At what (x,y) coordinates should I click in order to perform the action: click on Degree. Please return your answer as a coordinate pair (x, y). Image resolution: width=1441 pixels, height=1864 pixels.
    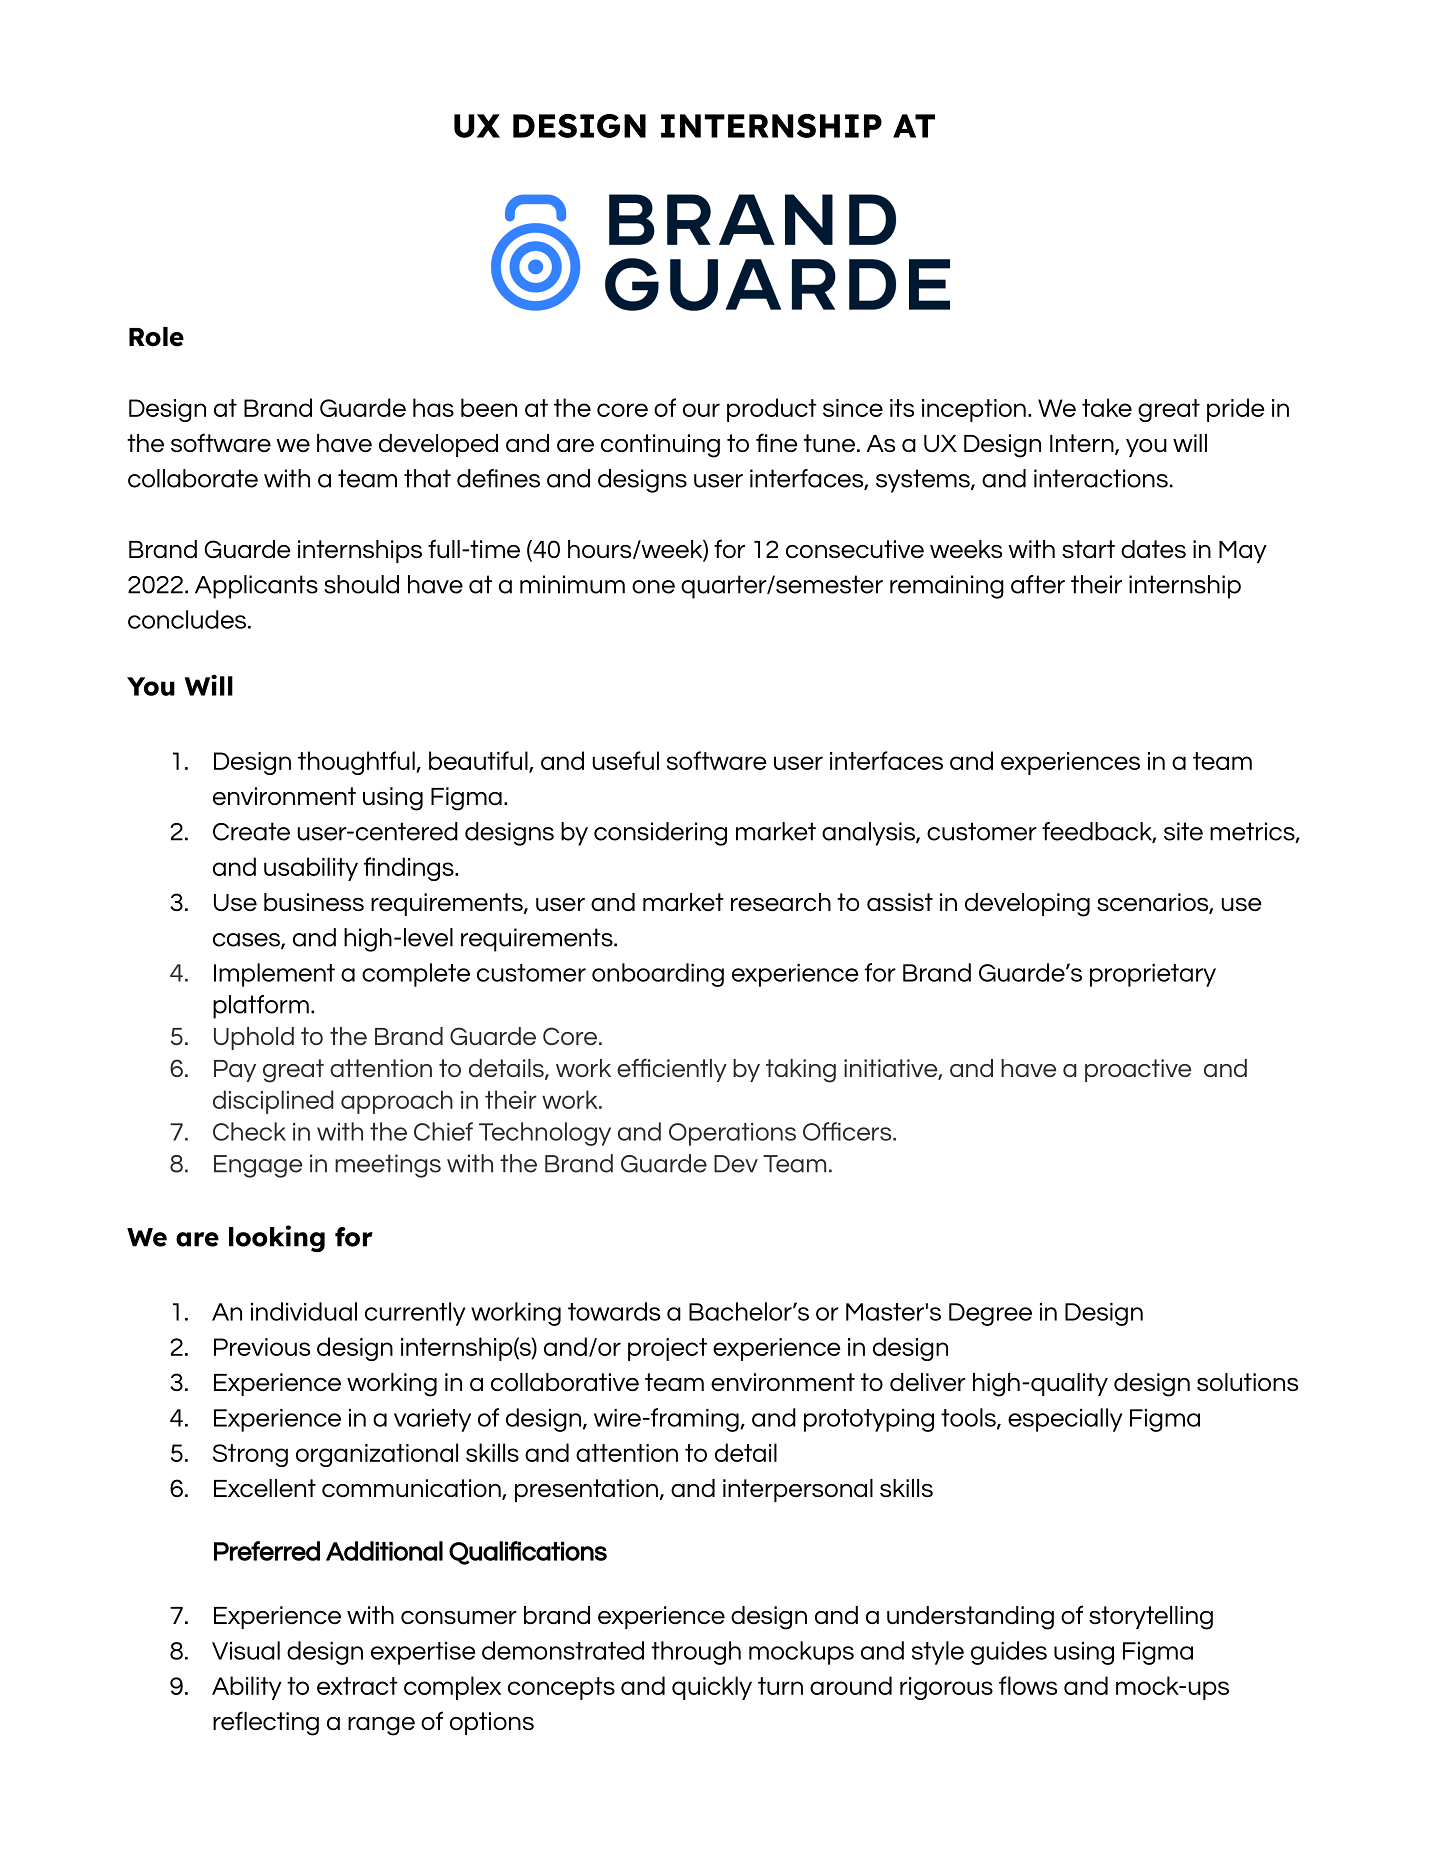
    Looking at the image, I should click on (990, 1314).
